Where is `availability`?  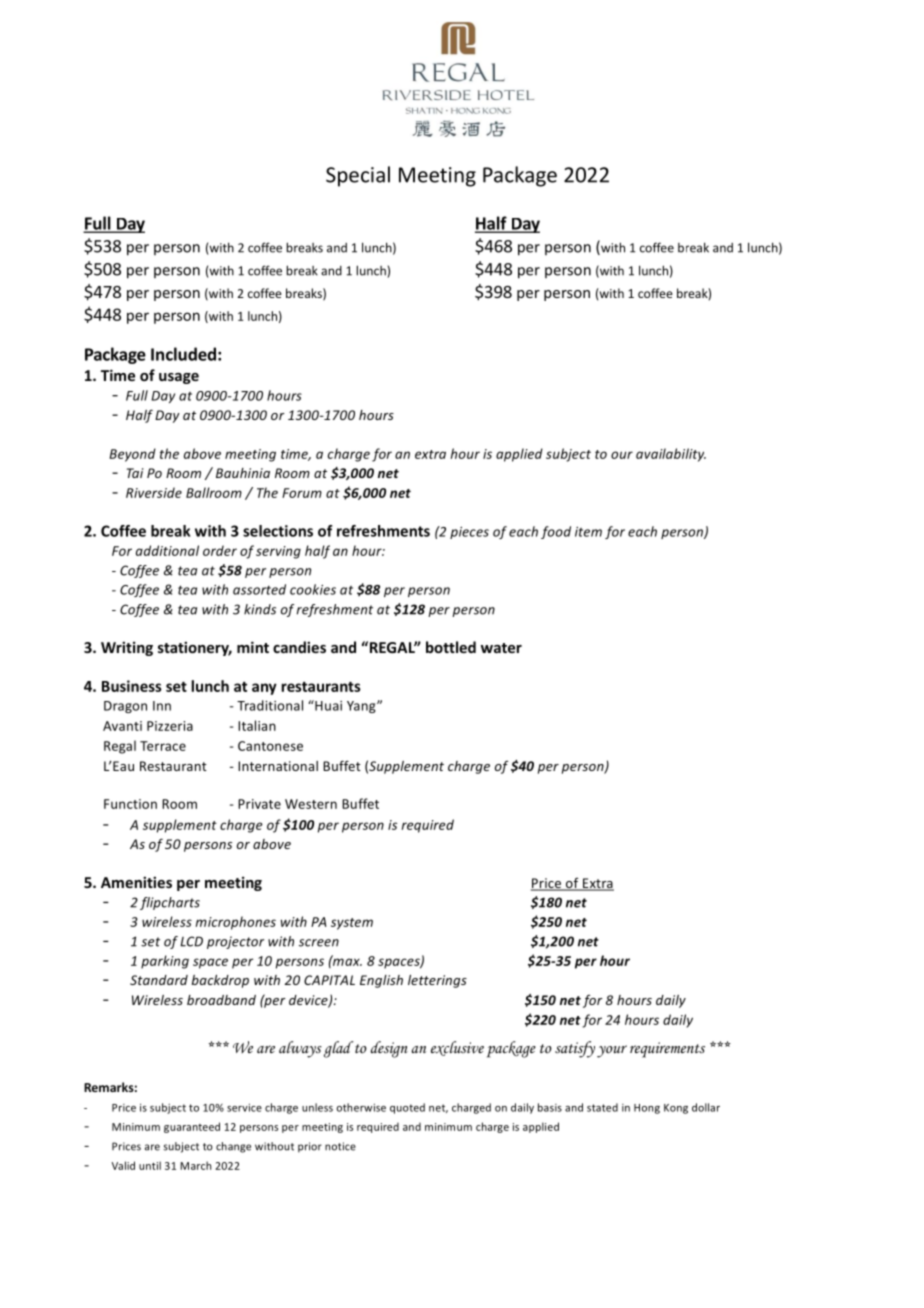 availability is located at coordinates (671, 455).
